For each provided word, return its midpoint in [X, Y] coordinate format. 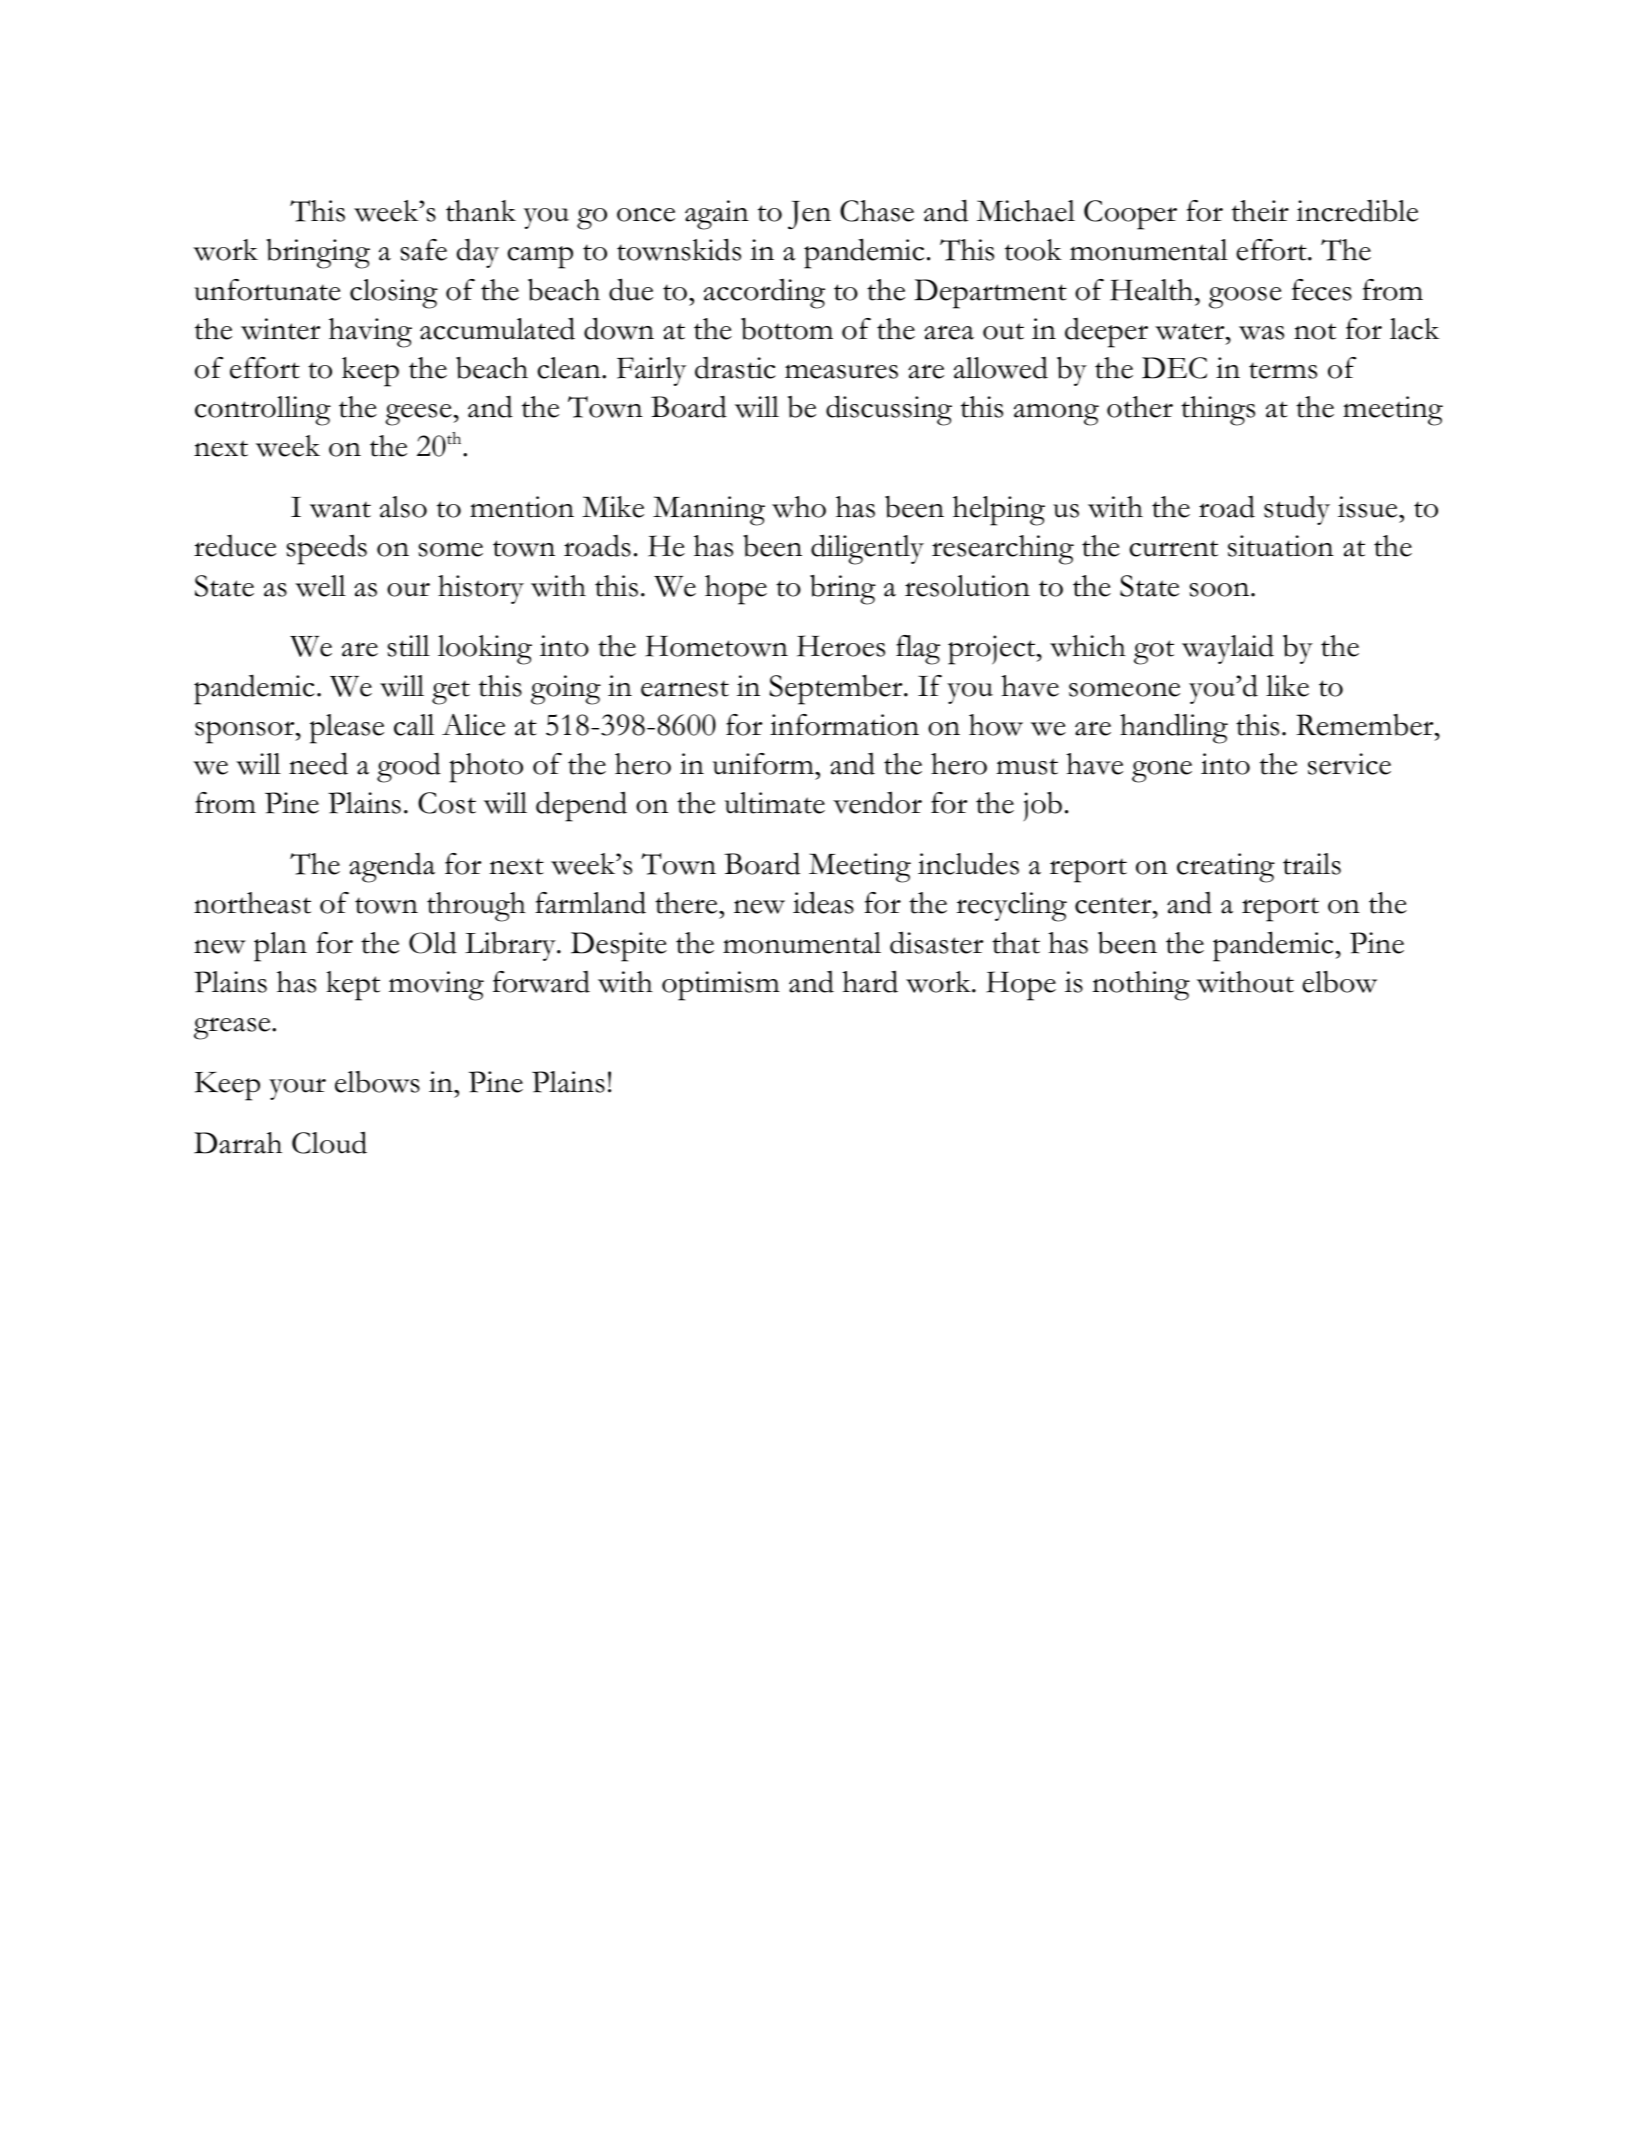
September [837, 690]
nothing [1141, 986]
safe [424, 250]
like [1287, 686]
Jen [809, 215]
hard [870, 981]
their [1260, 211]
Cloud [329, 1142]
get [451, 692]
